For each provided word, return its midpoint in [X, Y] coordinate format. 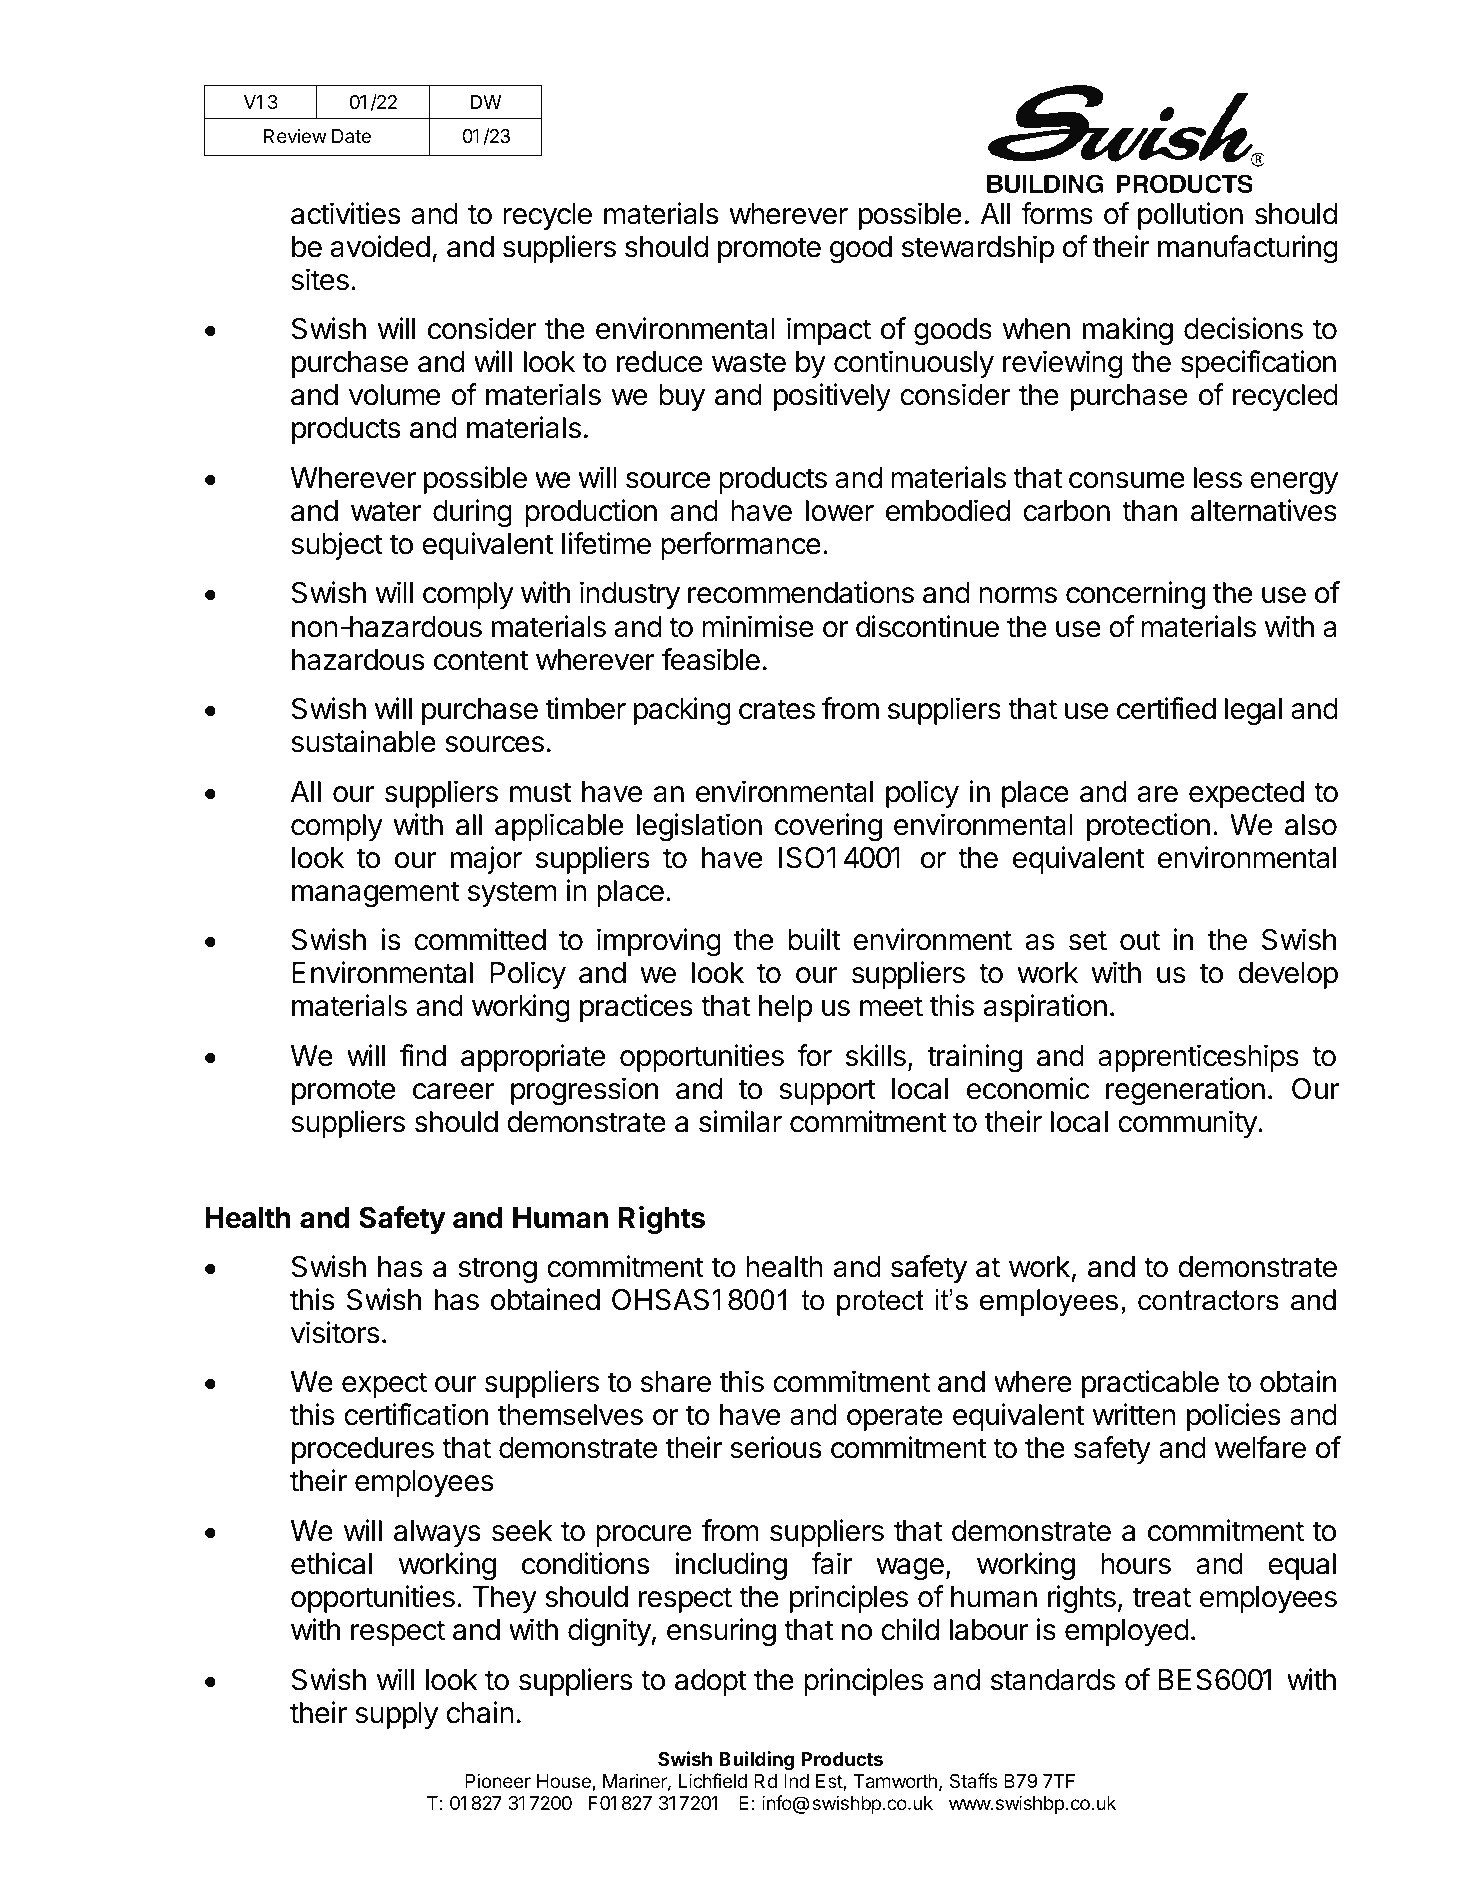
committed [480, 939]
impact [829, 331]
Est [830, 1782]
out [1140, 940]
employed [1127, 1632]
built [814, 939]
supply [396, 1715]
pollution [1190, 216]
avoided [380, 246]
